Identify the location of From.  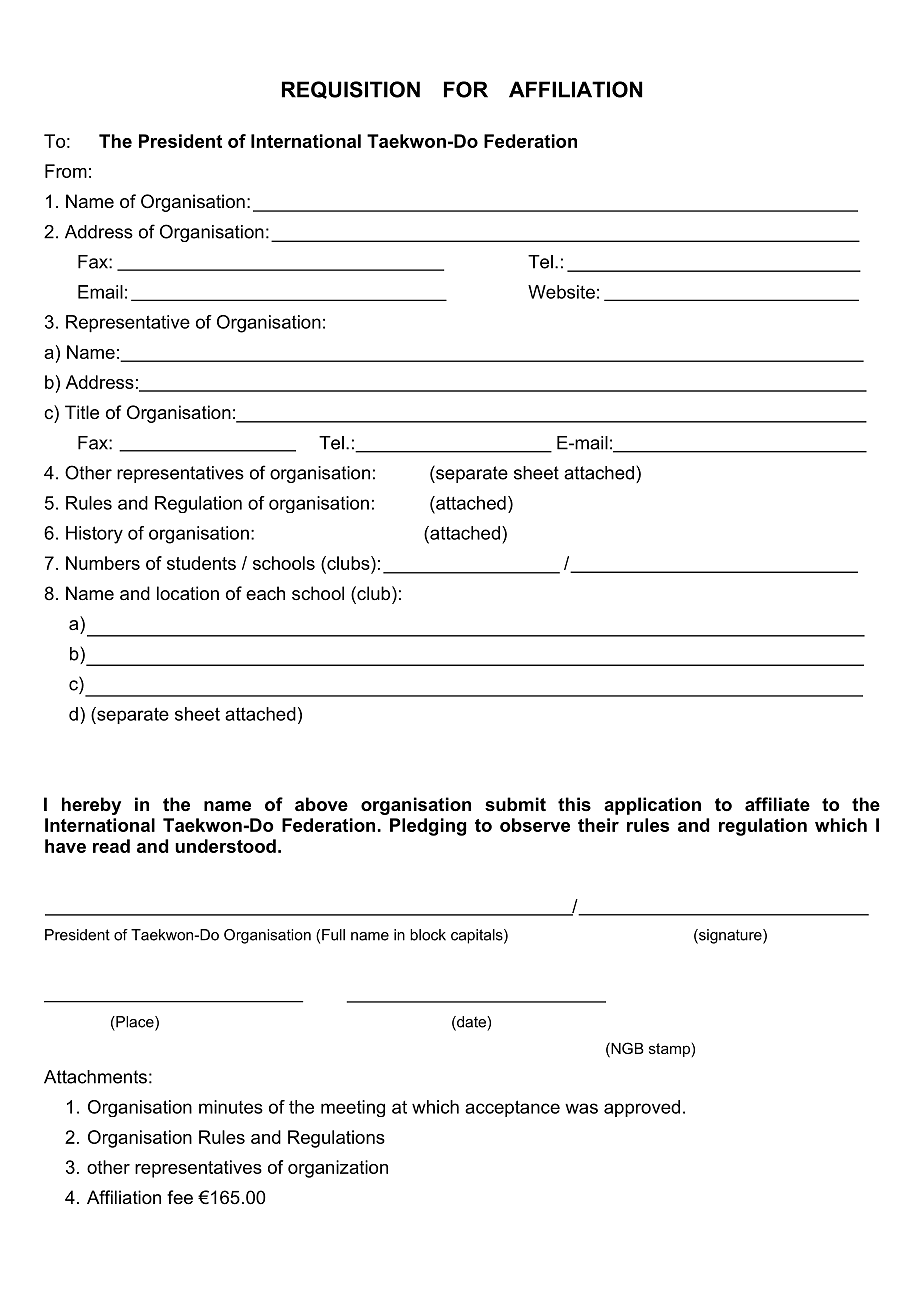
(66, 171).
